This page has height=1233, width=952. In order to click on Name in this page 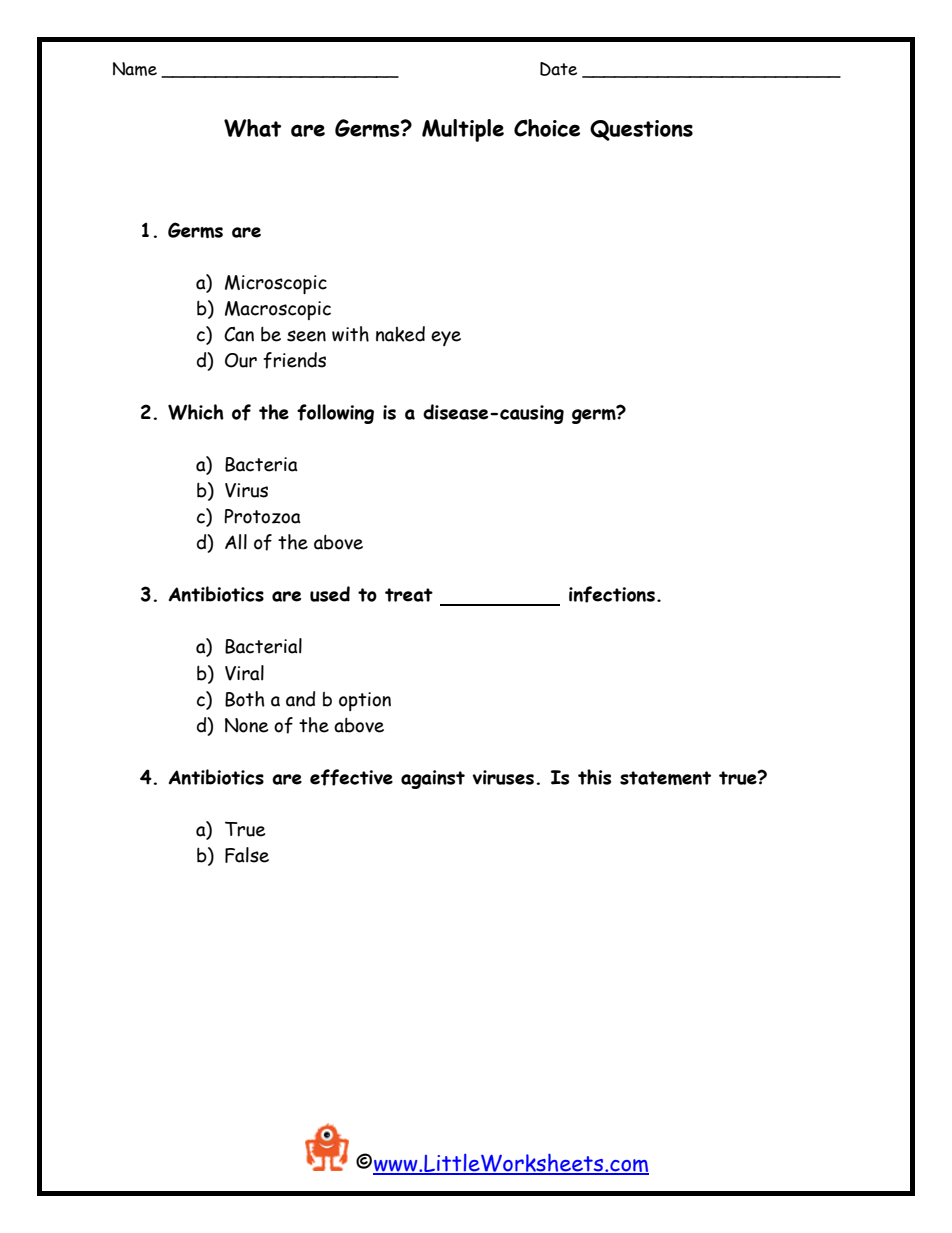, I will do `click(135, 69)`.
